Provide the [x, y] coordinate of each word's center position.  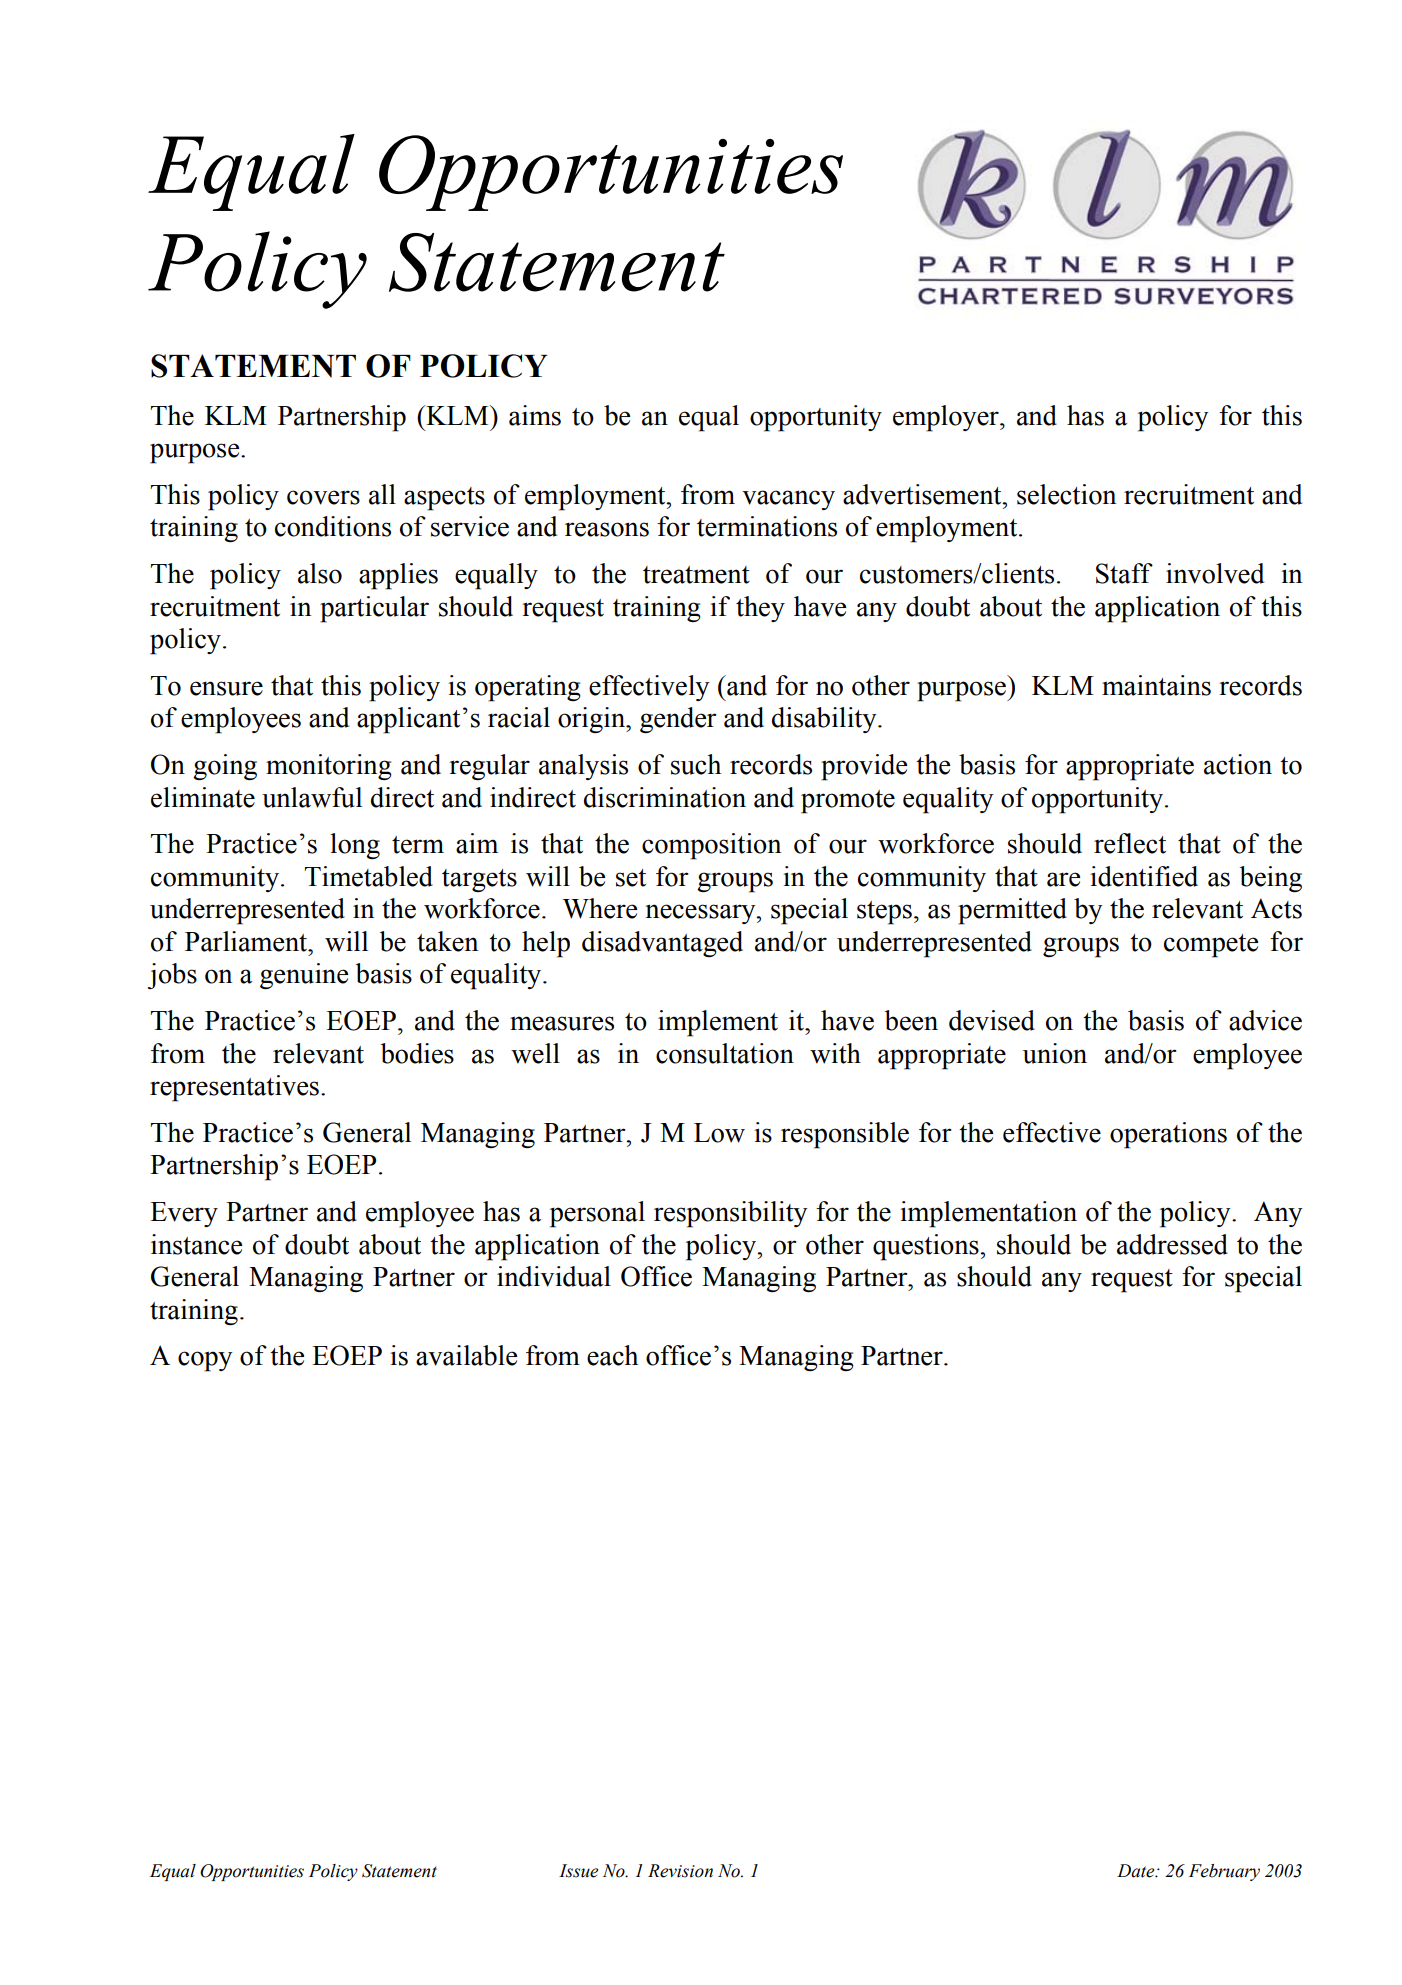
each [612, 1355]
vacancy [788, 500]
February [1224, 1872]
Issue [578, 1871]
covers [323, 497]
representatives [234, 1088]
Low [719, 1133]
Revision [680, 1871]
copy [205, 1361]
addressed [1172, 1244]
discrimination [665, 797]
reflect [1130, 843]
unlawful [312, 797]
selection [1066, 494]
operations [1168, 1135]
